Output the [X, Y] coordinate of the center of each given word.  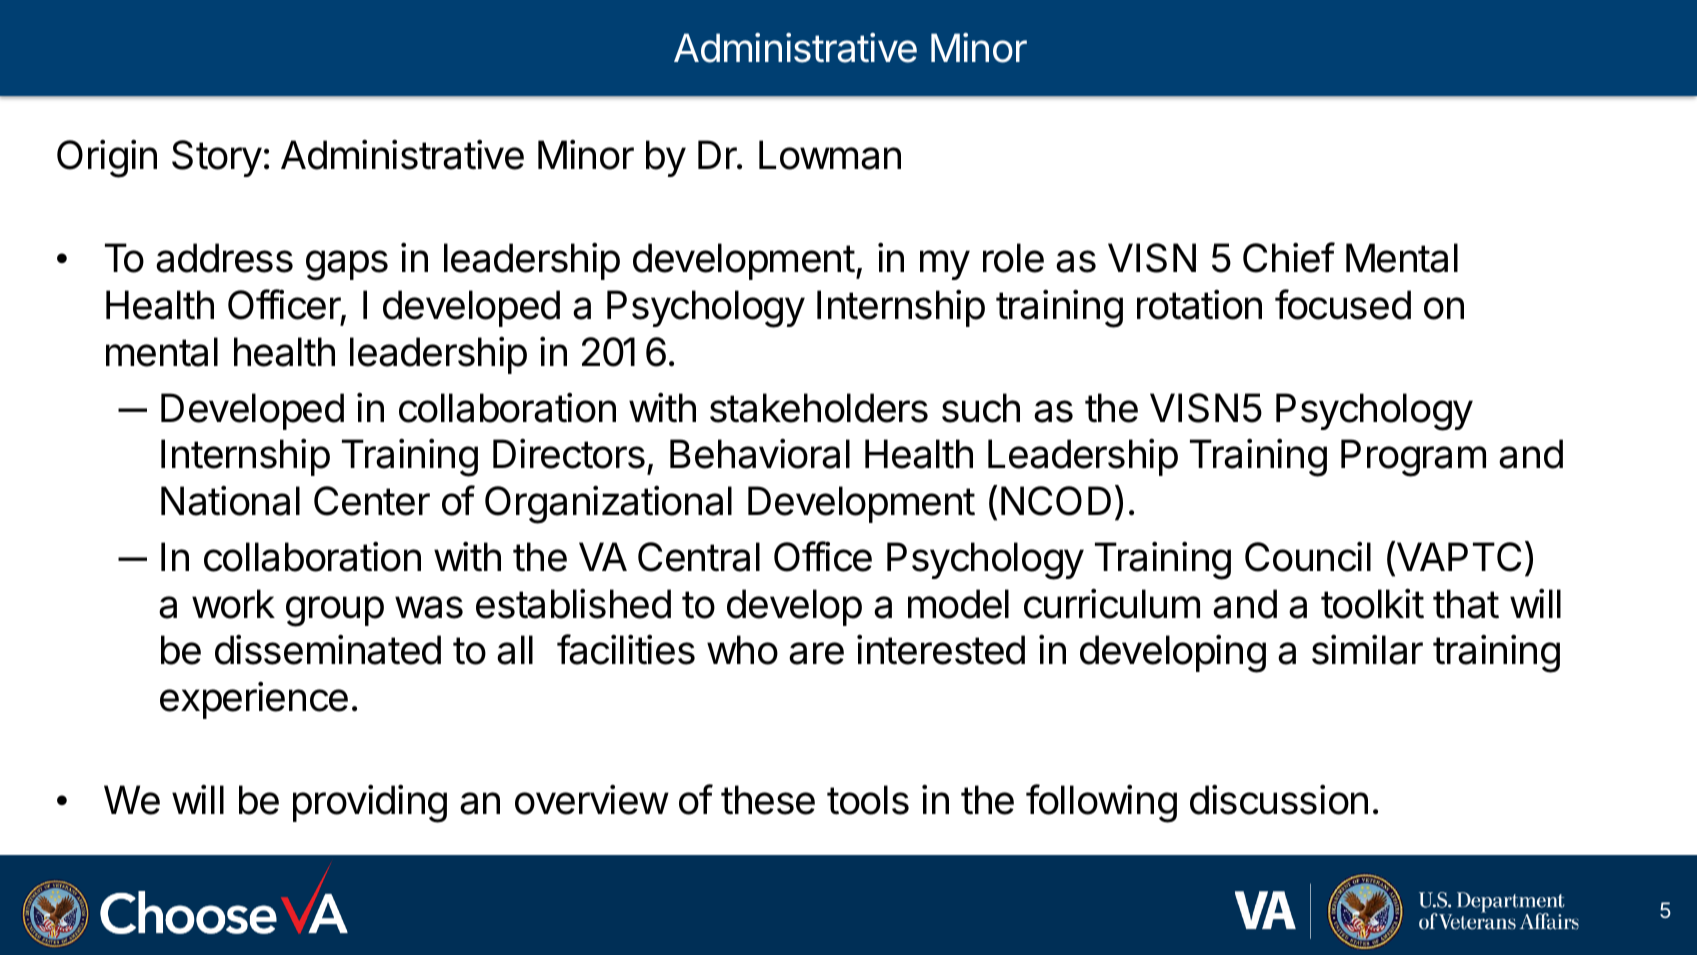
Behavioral [760, 453]
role [1013, 258]
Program [1413, 458]
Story [217, 158]
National [230, 500]
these [768, 800]
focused [1343, 304]
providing [370, 803]
